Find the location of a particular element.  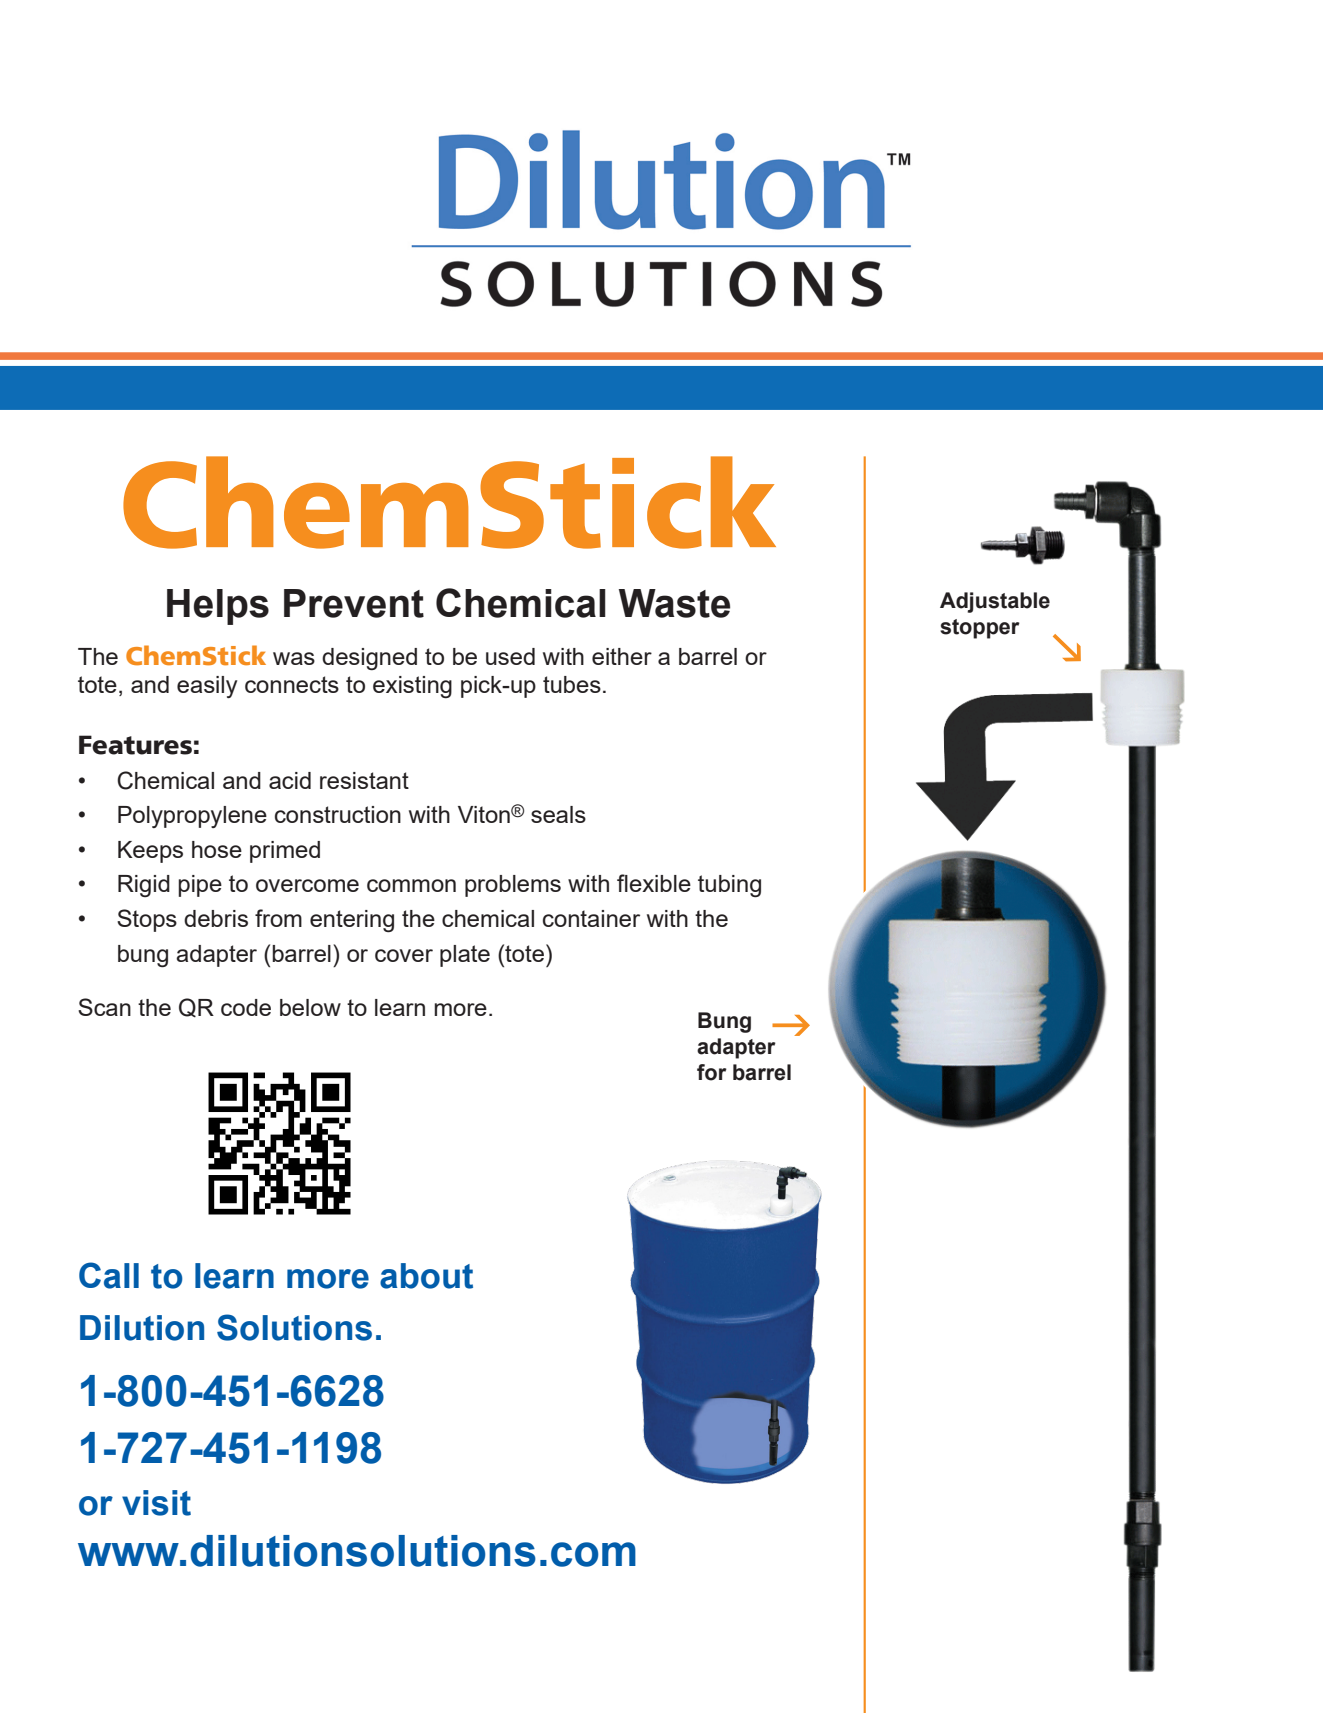

about is located at coordinates (426, 1276).
